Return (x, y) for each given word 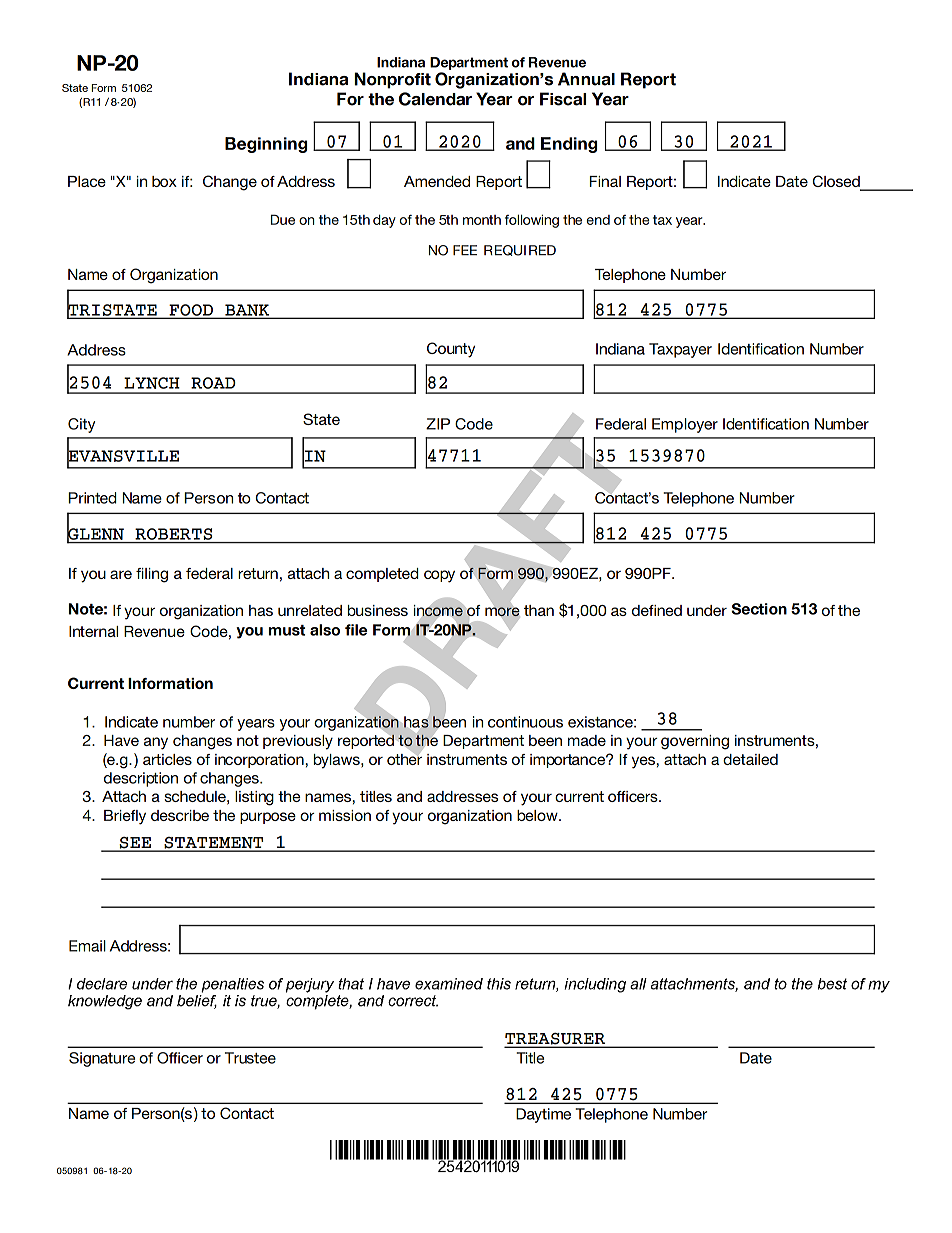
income (438, 610)
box (164, 181)
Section (759, 609)
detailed (750, 759)
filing (152, 575)
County (451, 350)
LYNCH (152, 383)
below (538, 815)
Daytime (543, 1115)
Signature (102, 1059)
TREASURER (556, 1040)
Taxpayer (680, 350)
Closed (837, 182)
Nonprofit (393, 80)
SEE (135, 844)
